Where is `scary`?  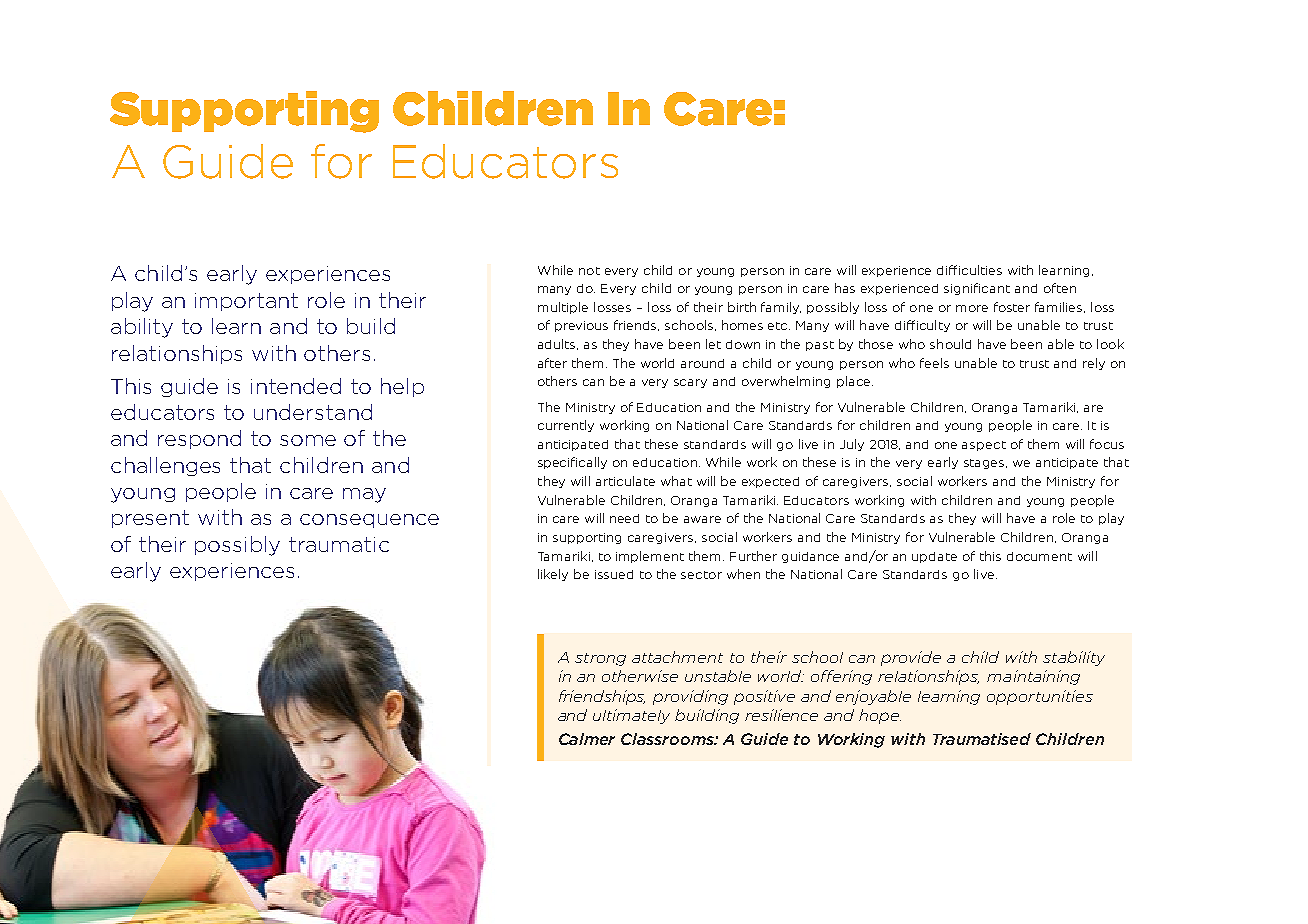 scary is located at coordinates (690, 383).
